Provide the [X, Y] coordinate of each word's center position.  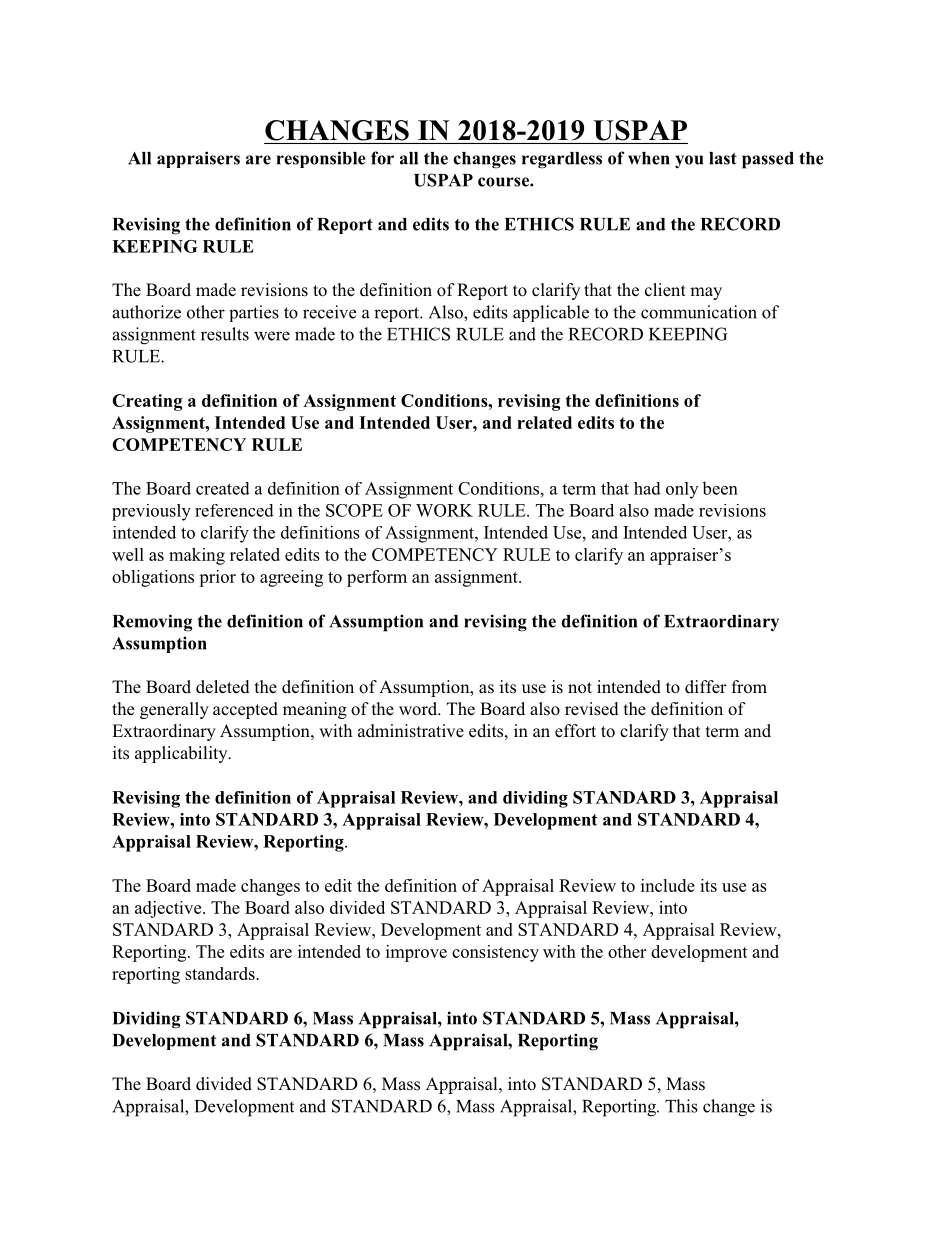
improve [416, 953]
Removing [152, 623]
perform [377, 578]
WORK [444, 510]
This [681, 1106]
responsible [321, 159]
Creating [147, 402]
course [504, 182]
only [682, 490]
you [689, 162]
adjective [169, 909]
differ [706, 687]
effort [575, 731]
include [668, 885]
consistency [495, 953]
